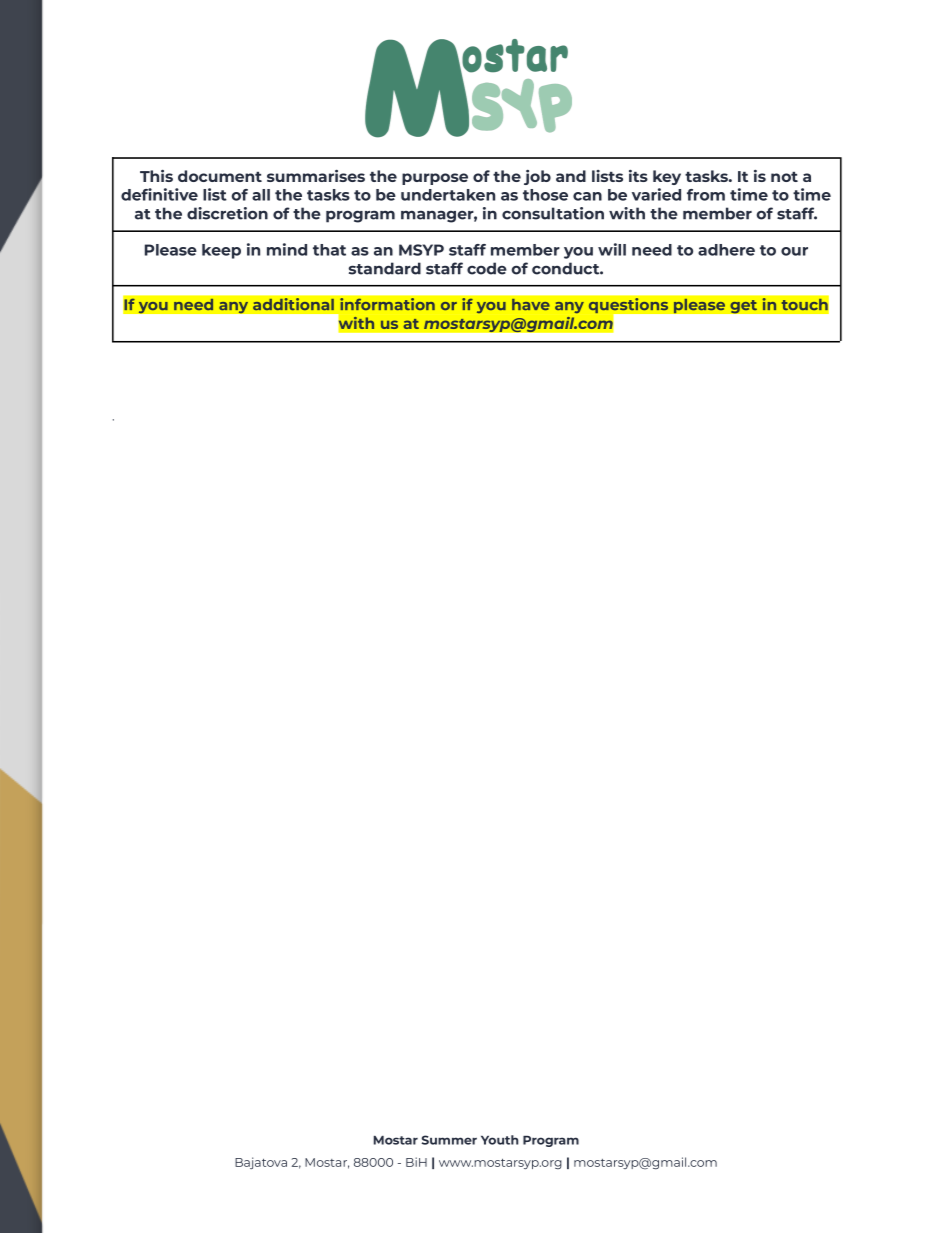 The width and height of the screenshot is (952, 1233). What do you see at coordinates (221, 251) in the screenshot?
I see `keep` at bounding box center [221, 251].
